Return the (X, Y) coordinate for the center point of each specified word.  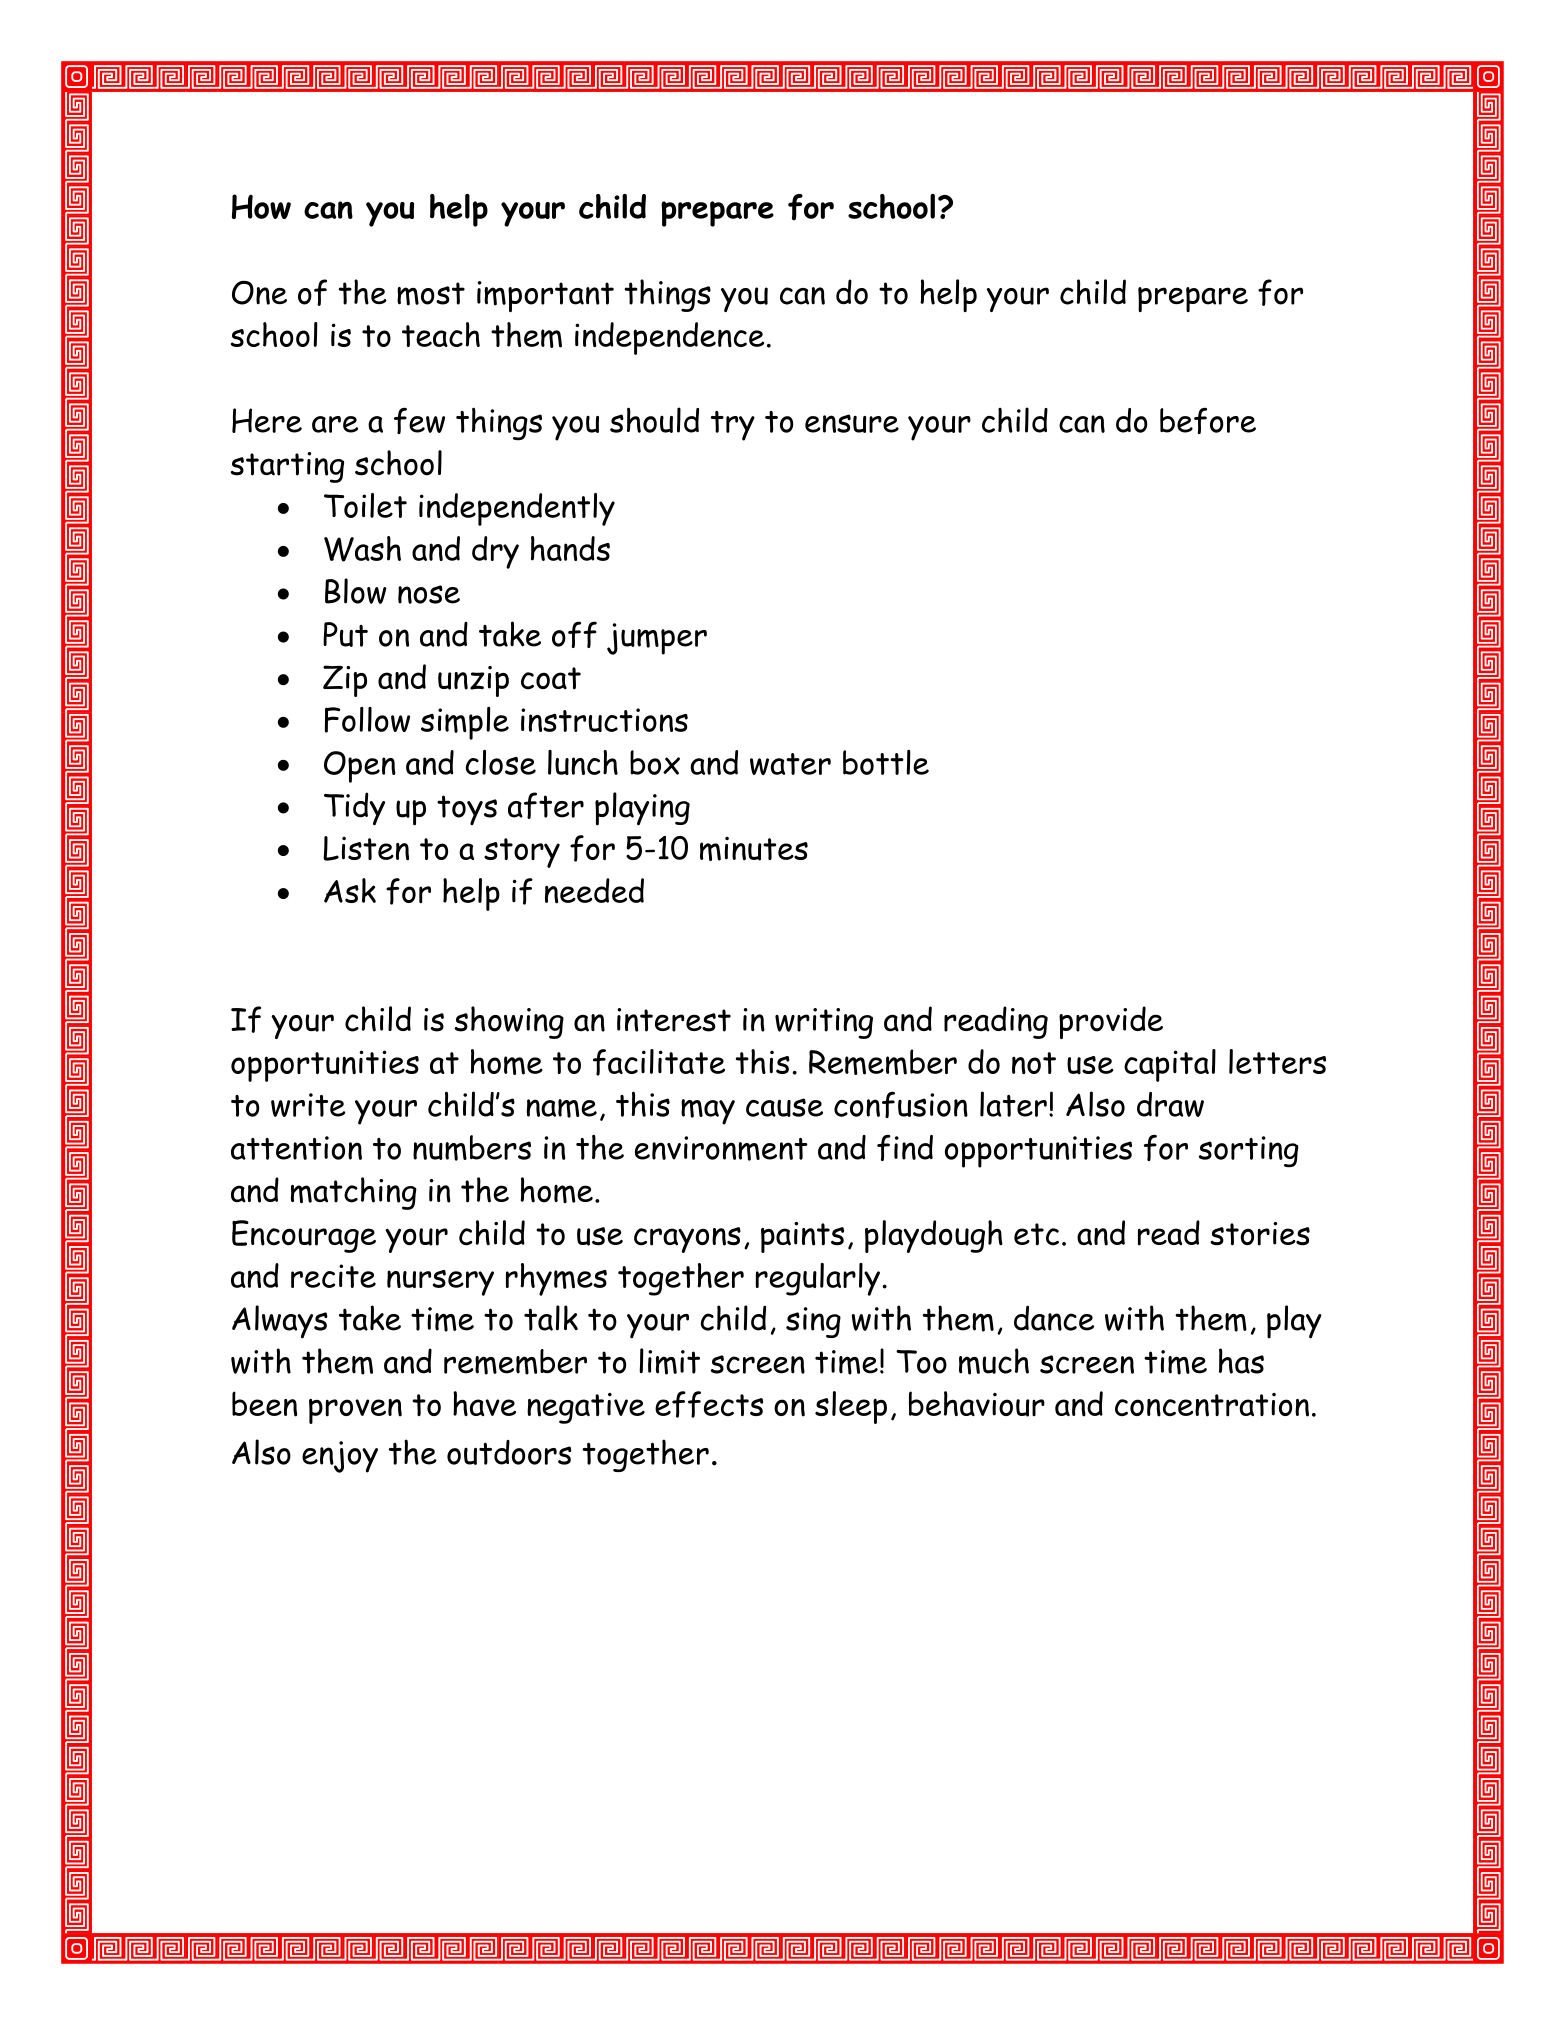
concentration (1212, 1405)
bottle (886, 762)
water (790, 764)
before (1208, 421)
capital (1170, 1065)
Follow (367, 720)
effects (709, 1404)
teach (441, 334)
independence (669, 338)
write (308, 1105)
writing (824, 1023)
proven (355, 1411)
